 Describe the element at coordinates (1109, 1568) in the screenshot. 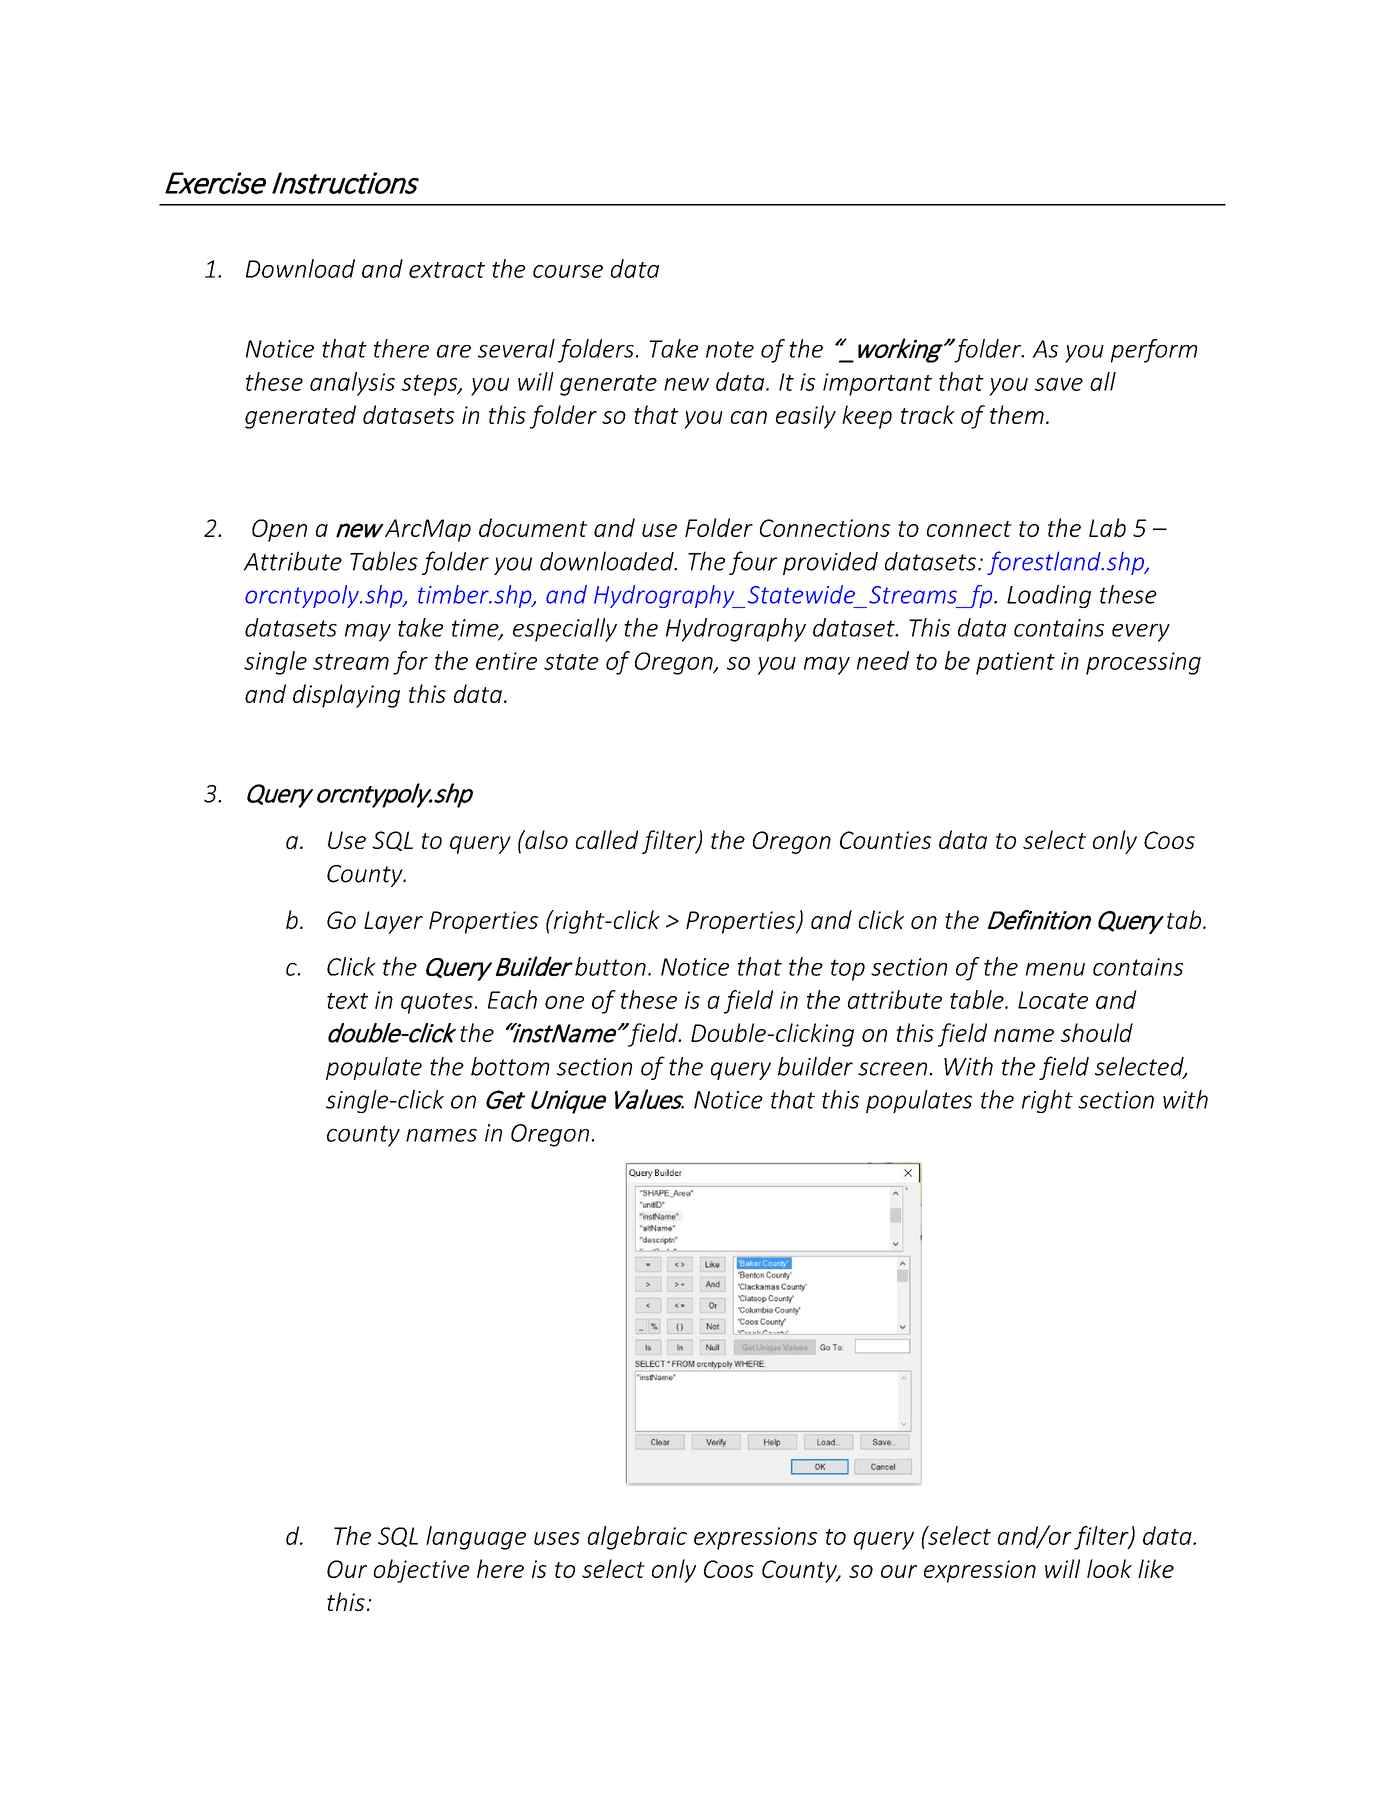

I see `look` at that location.
